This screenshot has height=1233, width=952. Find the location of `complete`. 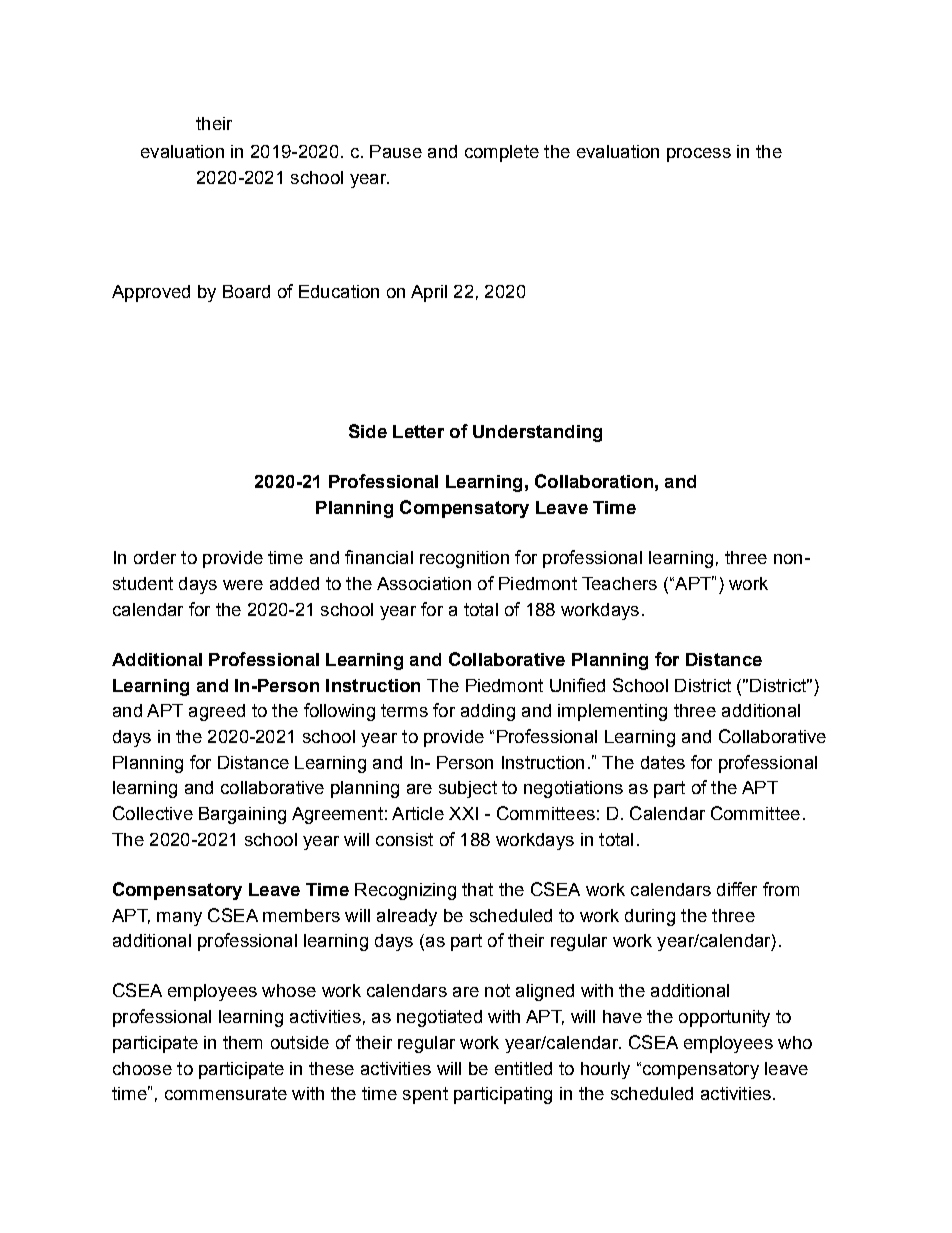

complete is located at coordinates (502, 153).
